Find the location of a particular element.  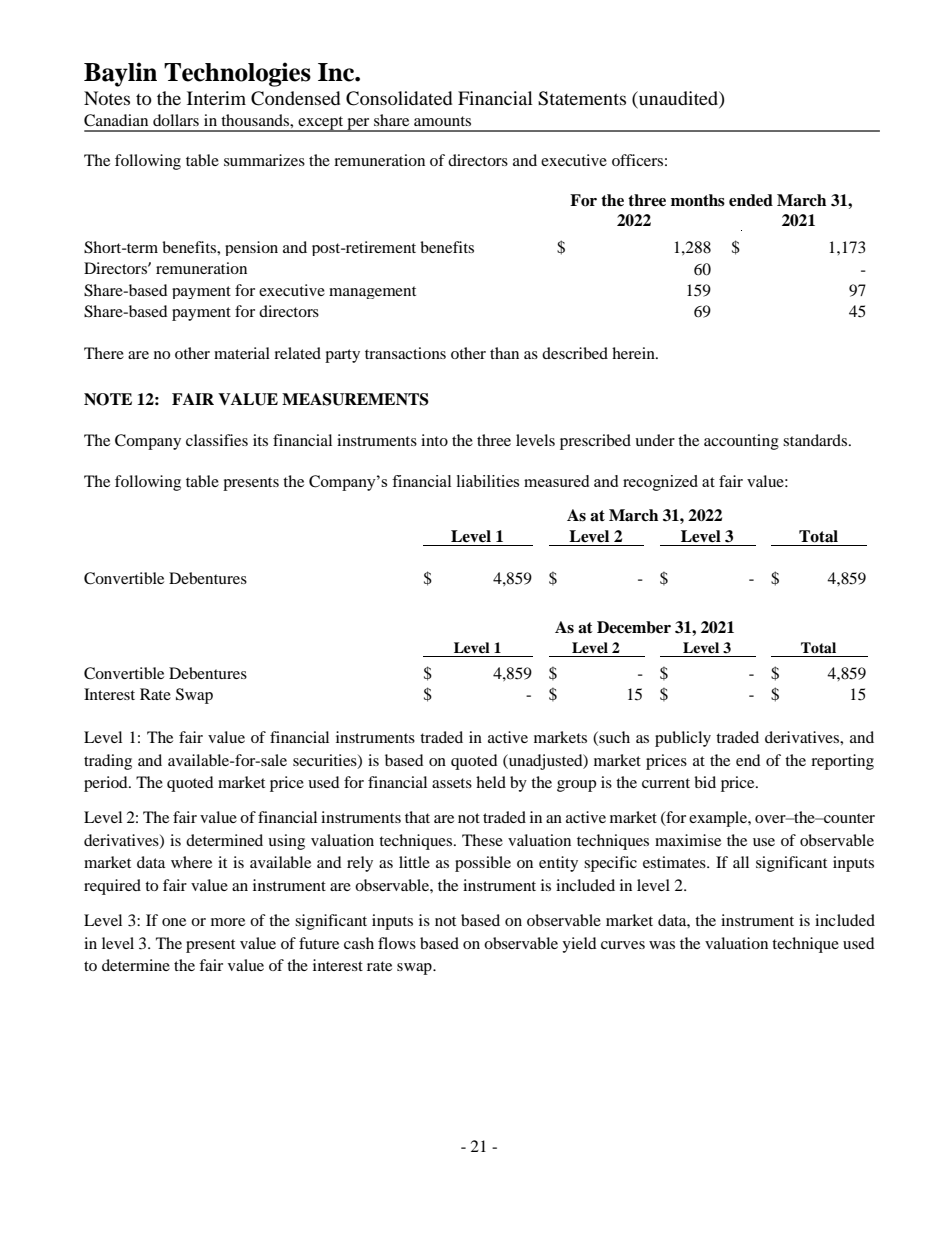

recognized is located at coordinates (660, 483).
